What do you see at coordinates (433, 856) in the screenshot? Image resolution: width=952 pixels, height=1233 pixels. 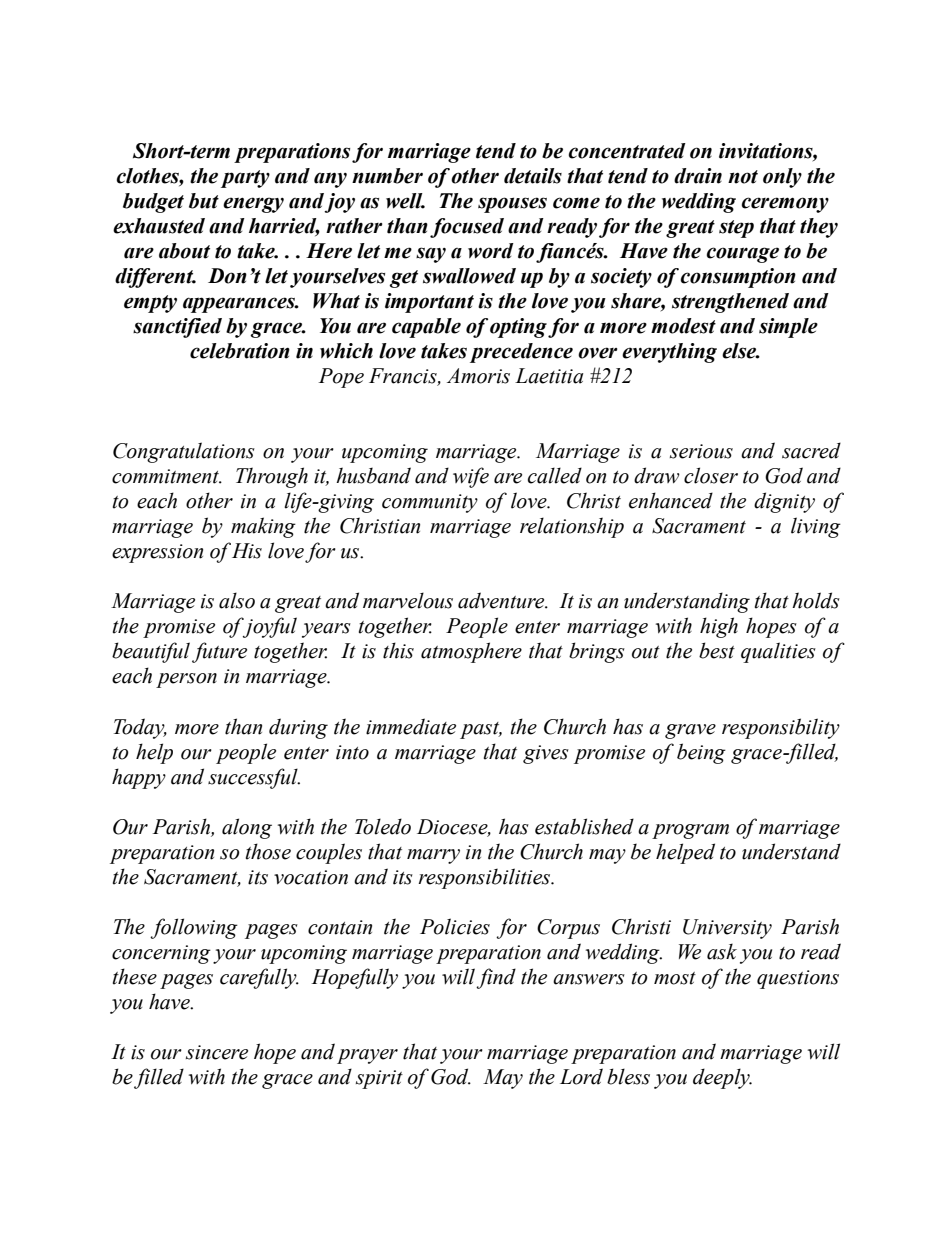 I see `marry` at bounding box center [433, 856].
